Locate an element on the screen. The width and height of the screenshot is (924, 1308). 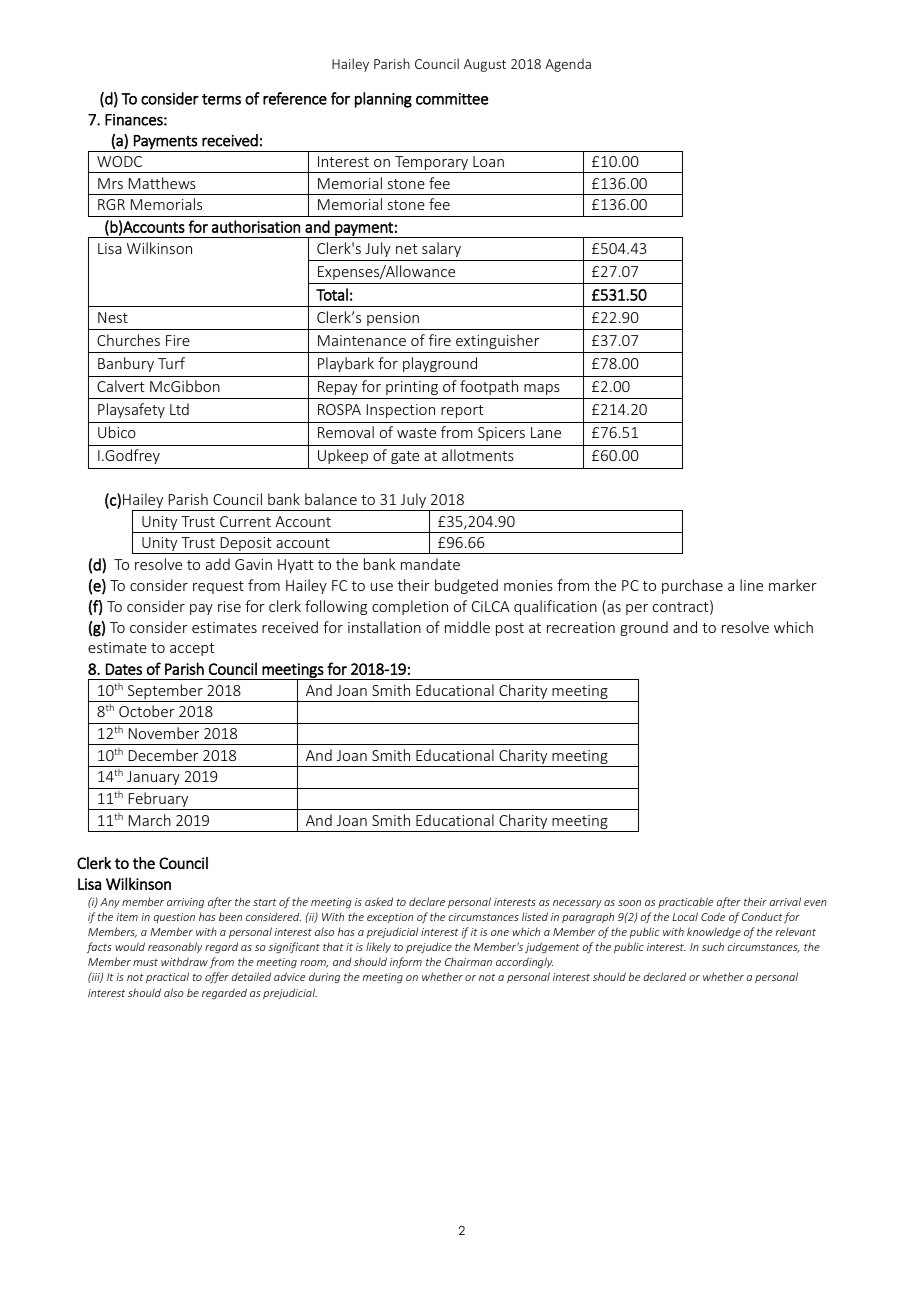
Chairman is located at coordinates (468, 961).
